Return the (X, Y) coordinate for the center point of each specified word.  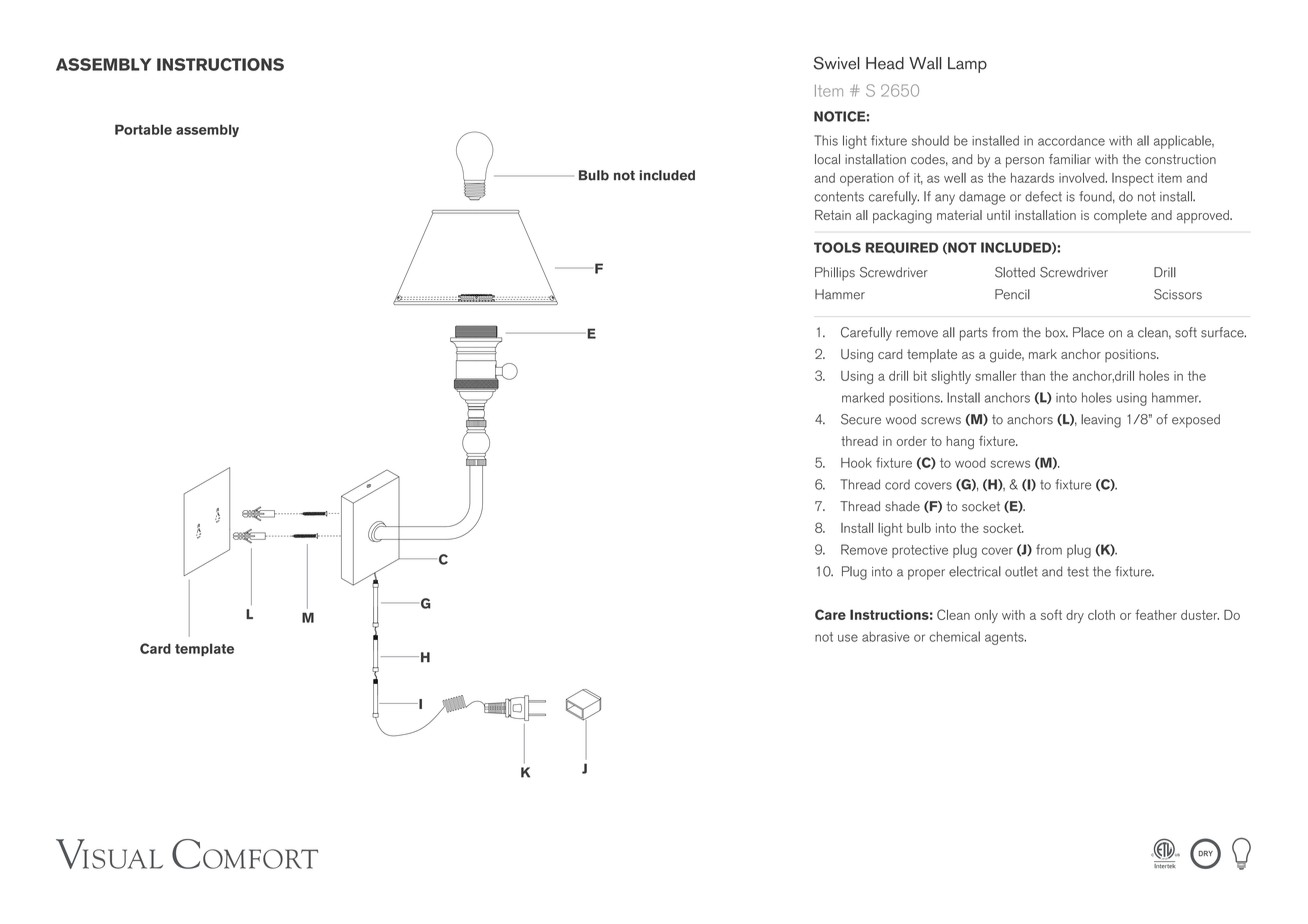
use (848, 638)
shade (902, 506)
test (1078, 572)
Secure (861, 419)
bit (920, 376)
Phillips (835, 274)
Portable (143, 129)
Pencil (1012, 294)
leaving (1101, 421)
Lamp (967, 65)
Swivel (837, 63)
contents (839, 197)
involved (1083, 178)
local (827, 159)
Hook (856, 463)
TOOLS (837, 247)
